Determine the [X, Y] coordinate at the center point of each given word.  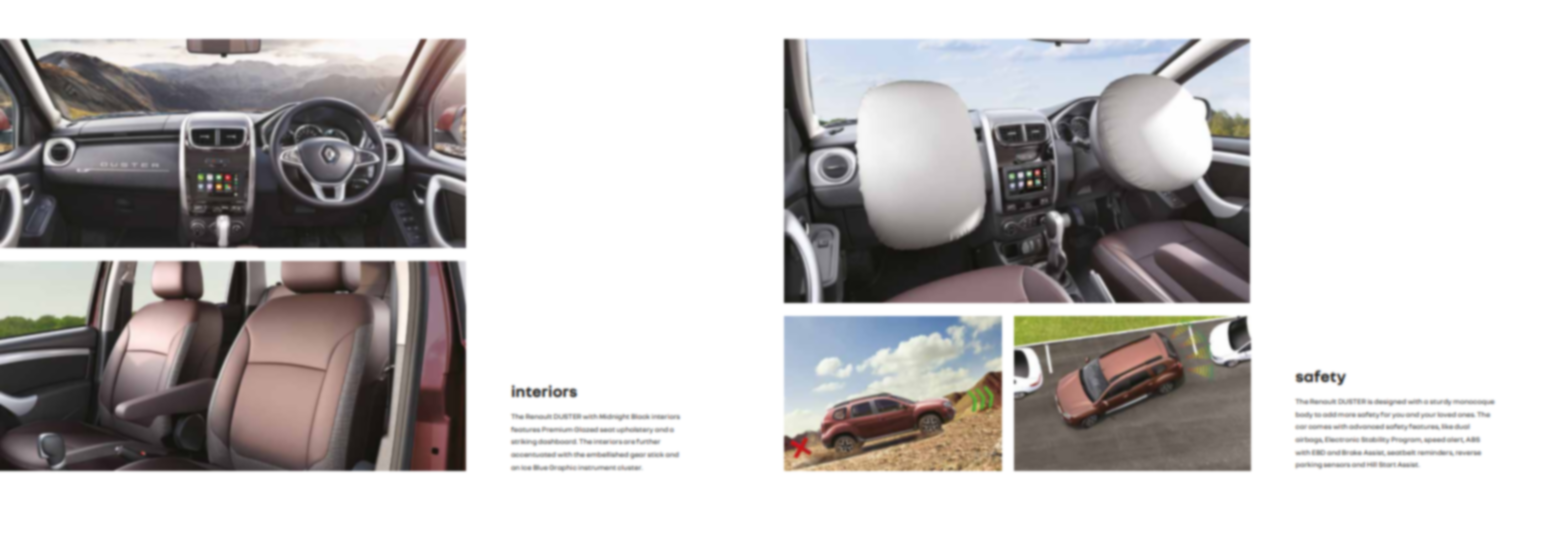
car [1301, 427]
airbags [1309, 440]
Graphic [563, 468]
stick [655, 454]
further [648, 441]
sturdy [1441, 402]
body [1304, 415]
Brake [1352, 452]
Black [640, 416]
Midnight [614, 417]
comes [1320, 427]
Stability [1375, 440]
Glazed [586, 429]
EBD [1319, 452]
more [1347, 415]
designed [1390, 402]
